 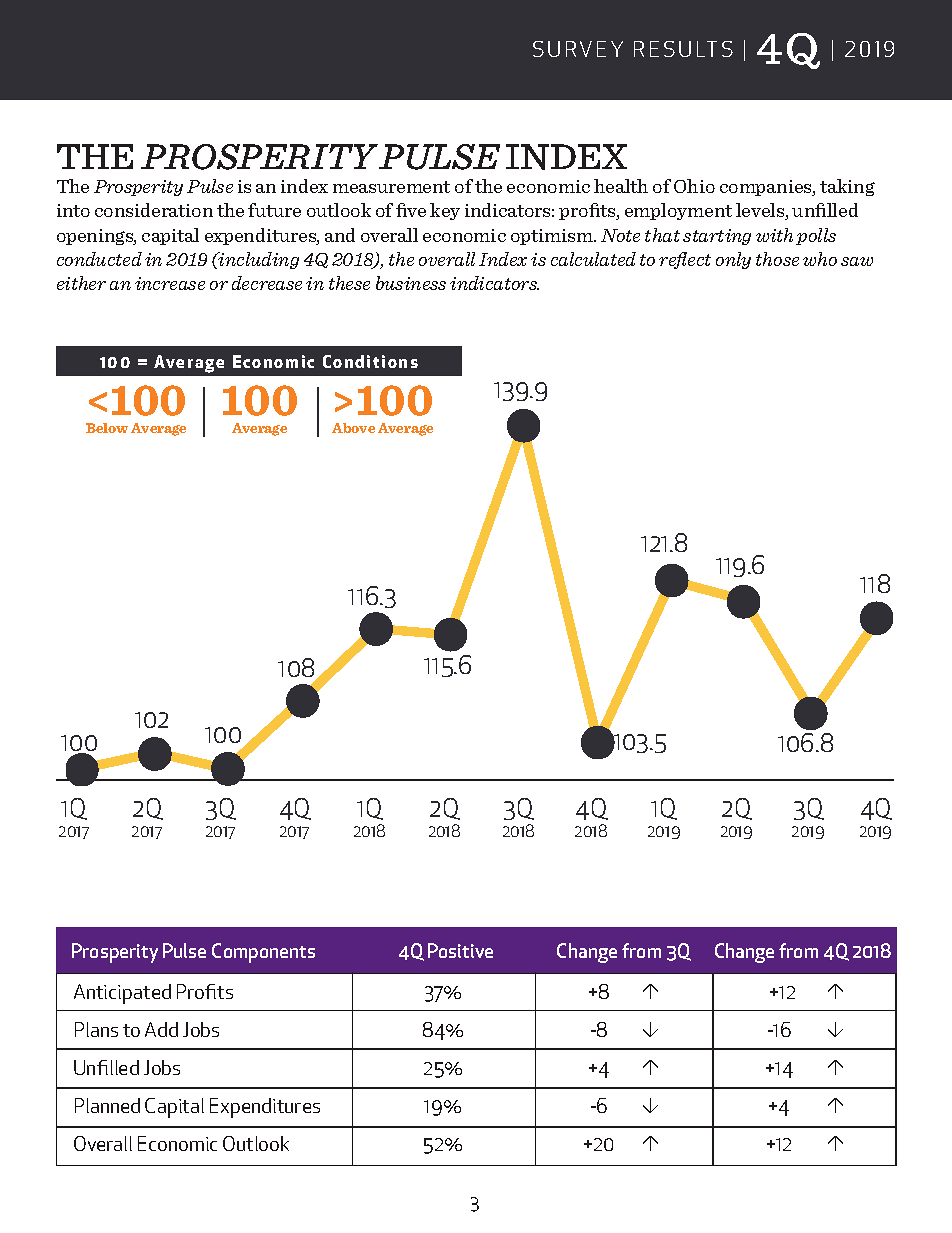 What do you see at coordinates (107, 1105) in the image?
I see `Planned` at bounding box center [107, 1105].
